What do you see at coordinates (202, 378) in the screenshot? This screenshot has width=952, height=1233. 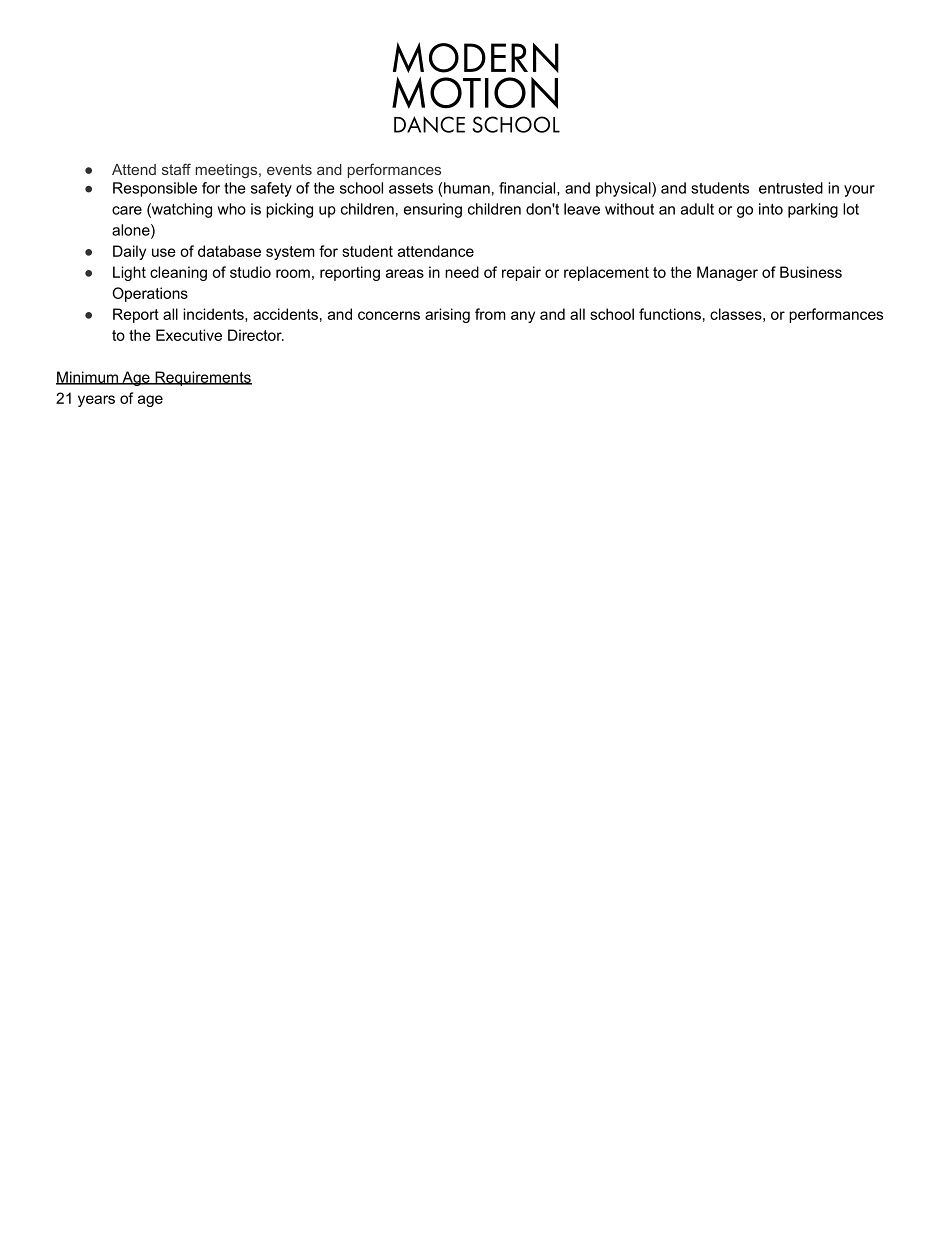 I see `Requirements` at bounding box center [202, 378].
